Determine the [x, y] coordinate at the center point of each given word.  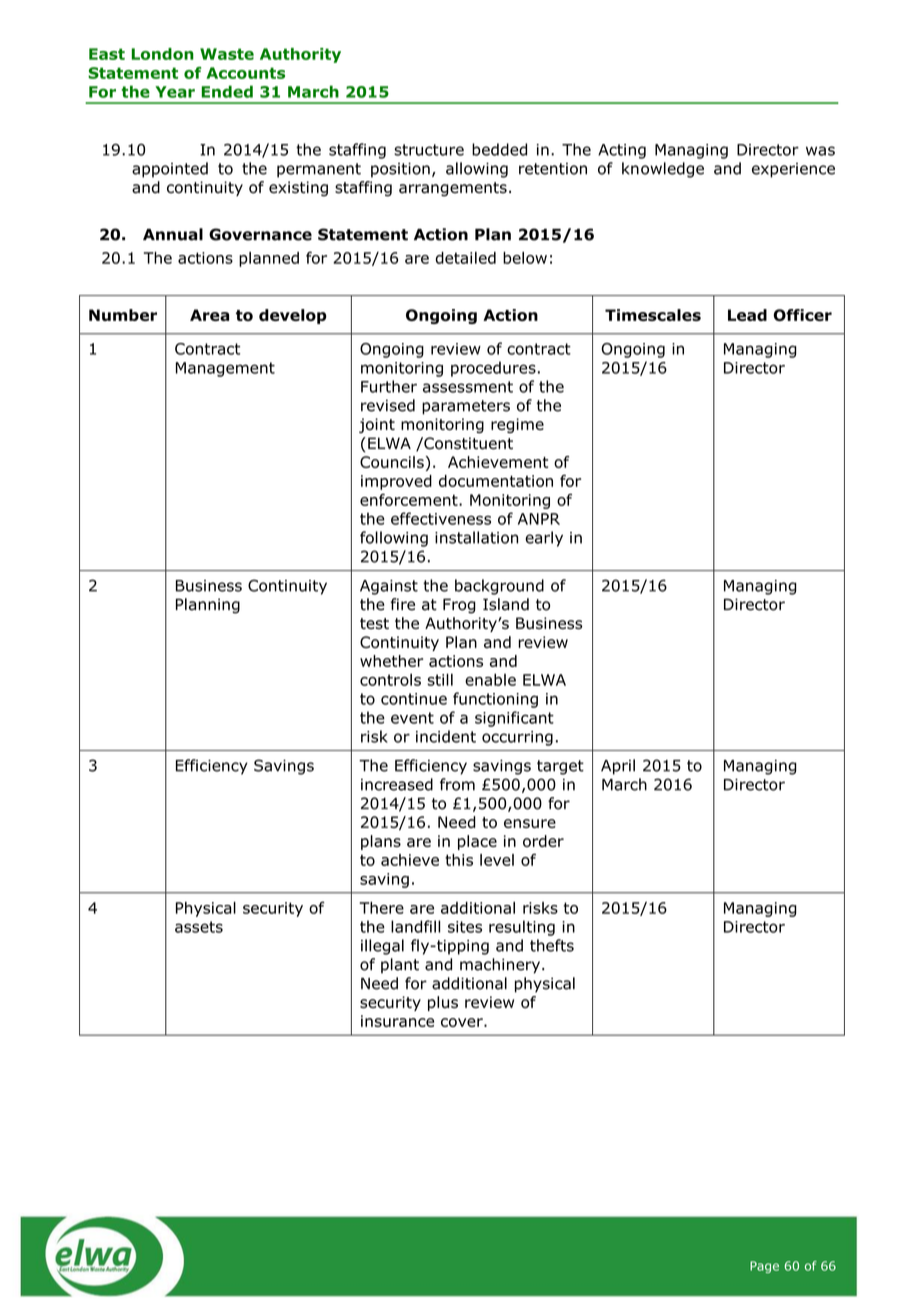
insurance [397, 1021]
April [618, 767]
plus [443, 1003]
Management [225, 369]
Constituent [467, 443]
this [459, 860]
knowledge [663, 170]
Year [175, 92]
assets [199, 927]
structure [429, 150]
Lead [747, 315]
